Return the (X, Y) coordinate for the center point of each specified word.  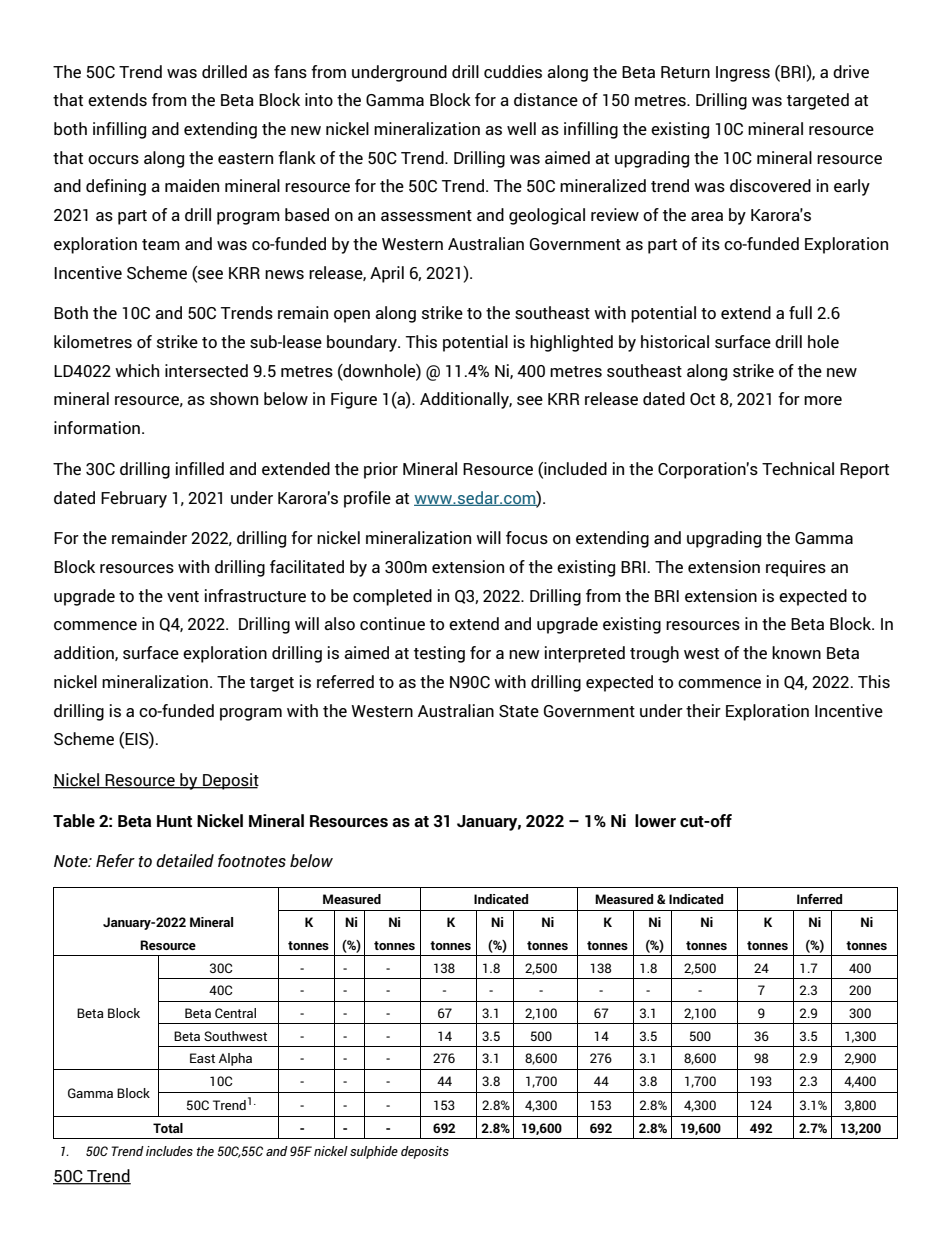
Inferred (819, 899)
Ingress (743, 74)
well (521, 128)
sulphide (374, 1152)
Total (168, 1128)
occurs (113, 159)
